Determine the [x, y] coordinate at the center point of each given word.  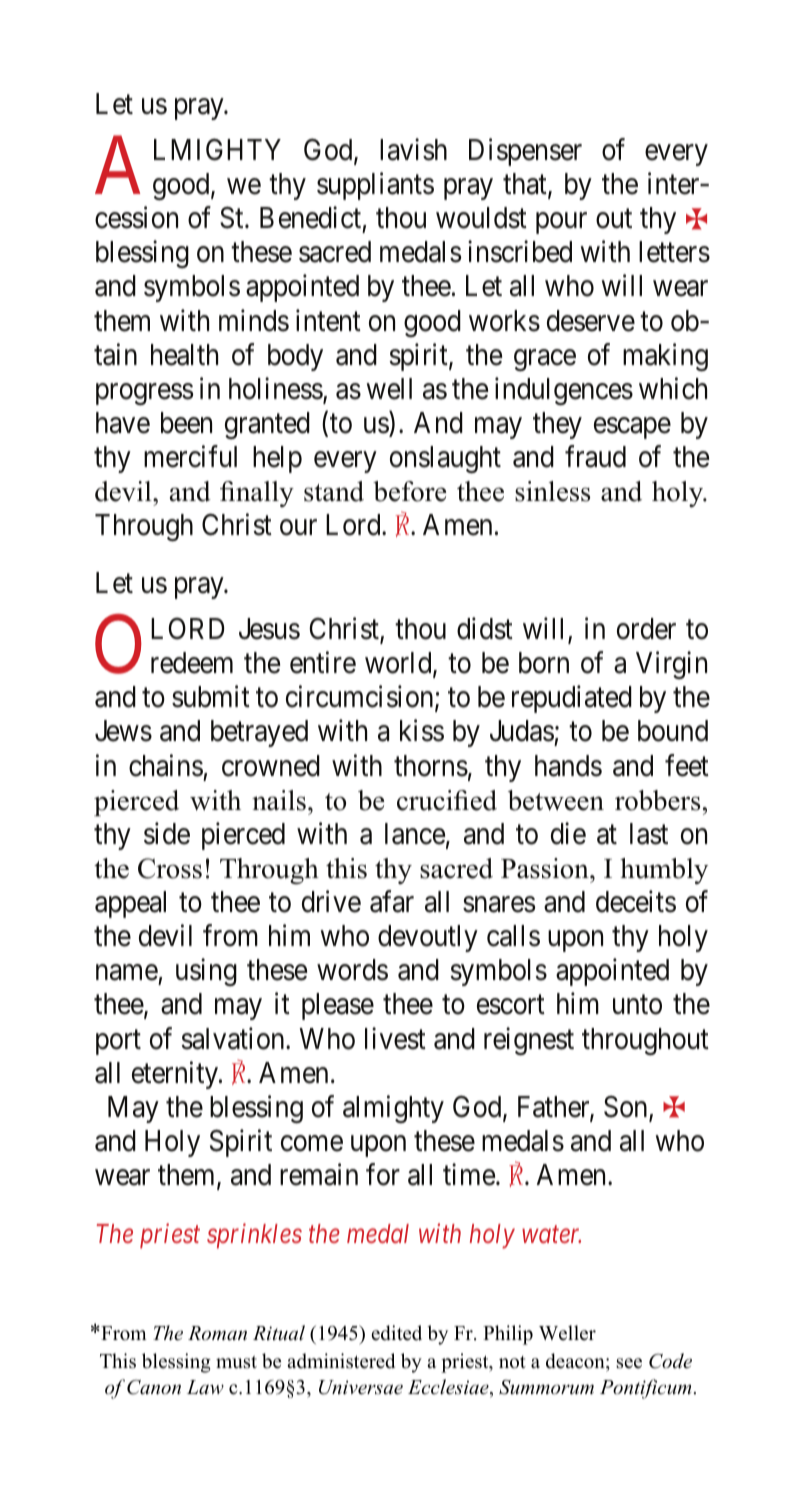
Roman [217, 1333]
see [629, 1363]
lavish [413, 149]
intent [328, 320]
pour [561, 223]
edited [396, 1333]
